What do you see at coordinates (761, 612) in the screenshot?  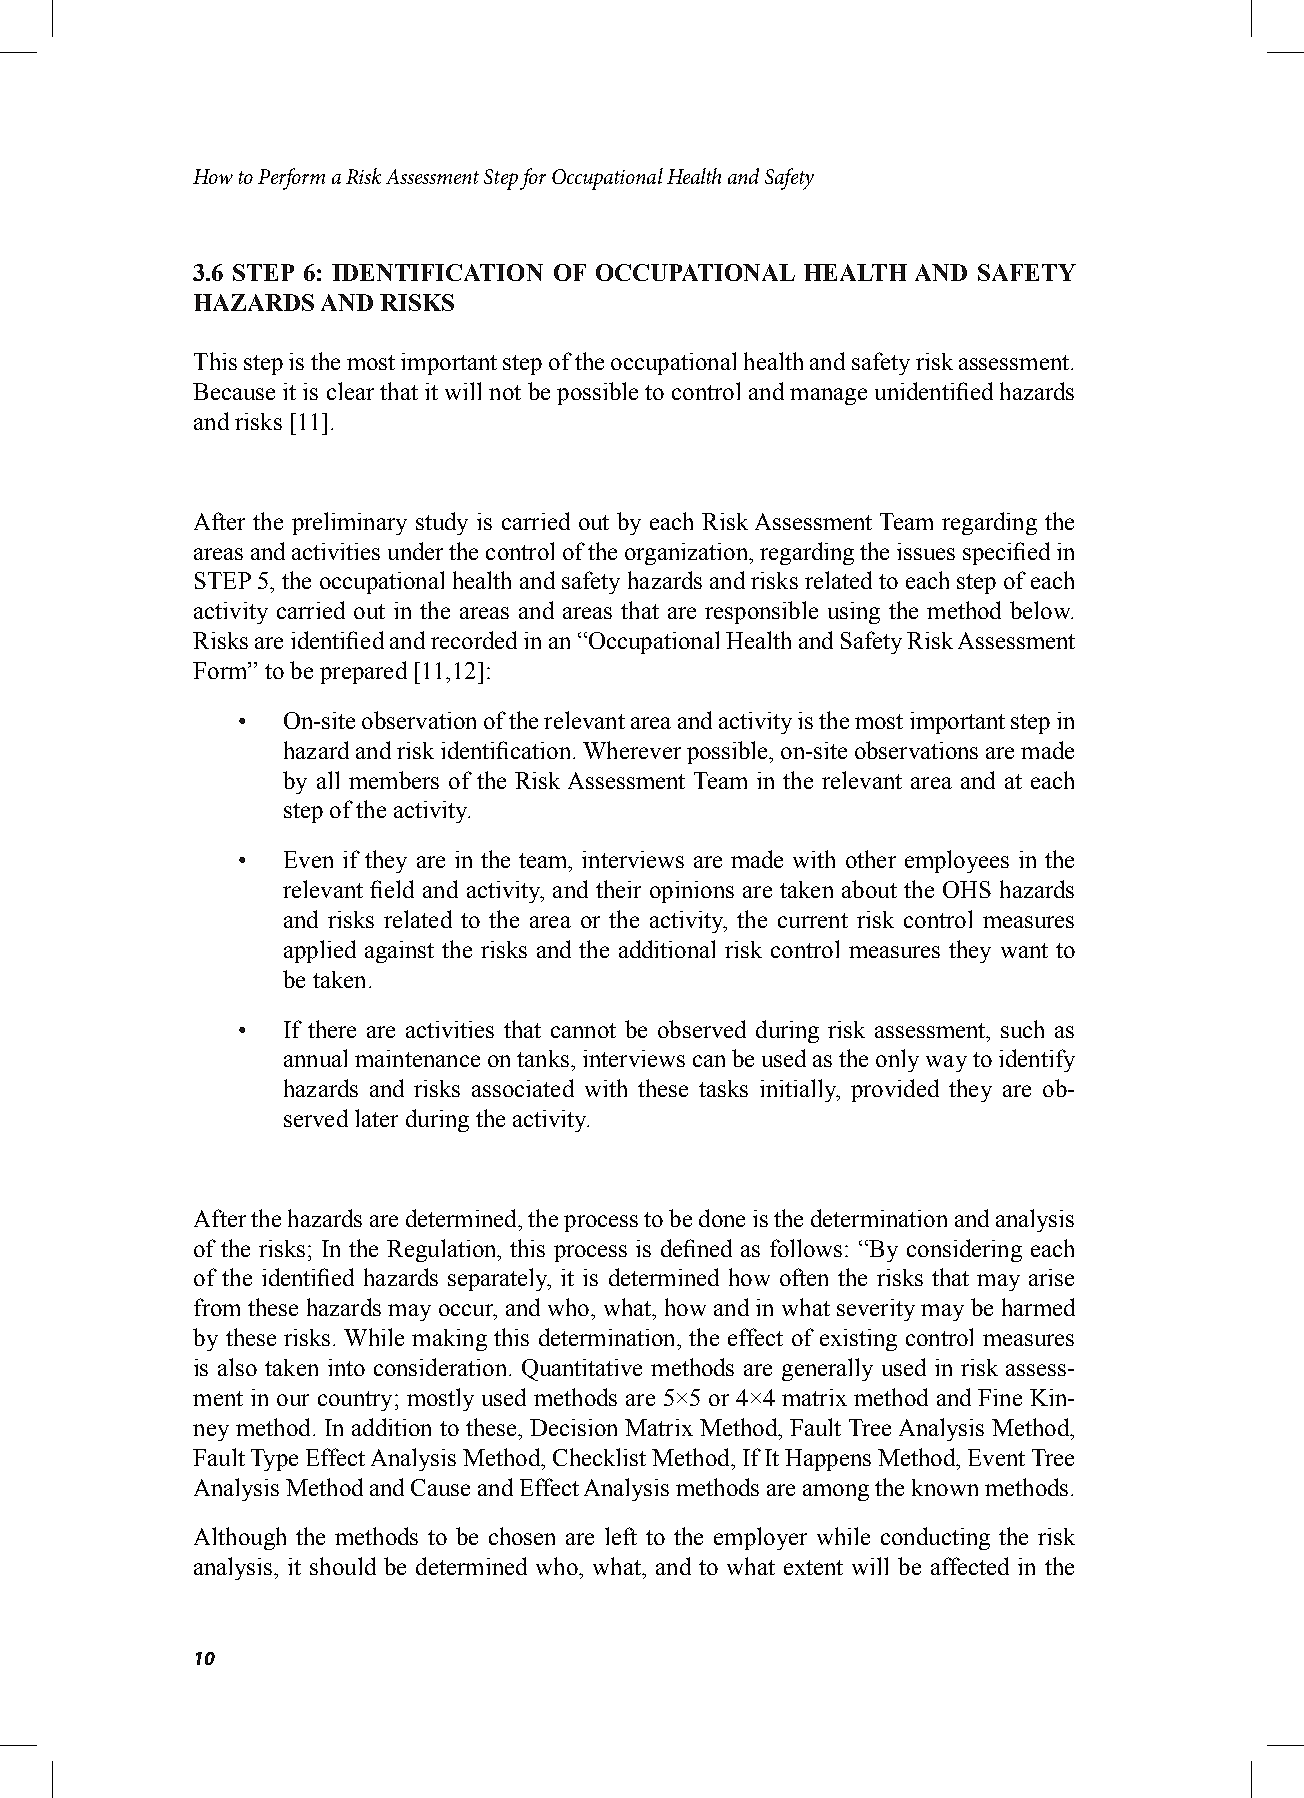 I see `responsible` at bounding box center [761, 612].
